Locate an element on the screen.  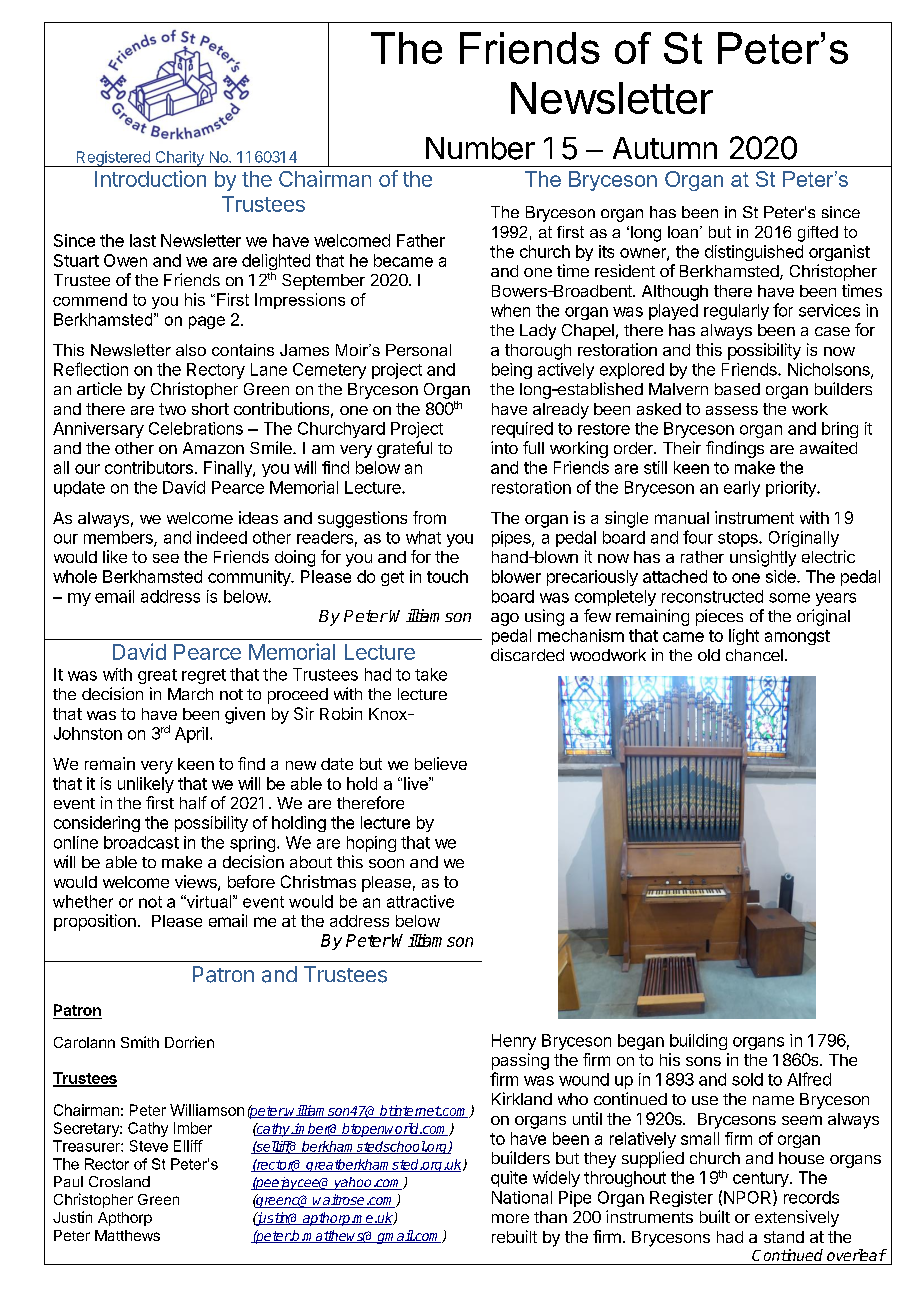
members is located at coordinates (119, 538).
